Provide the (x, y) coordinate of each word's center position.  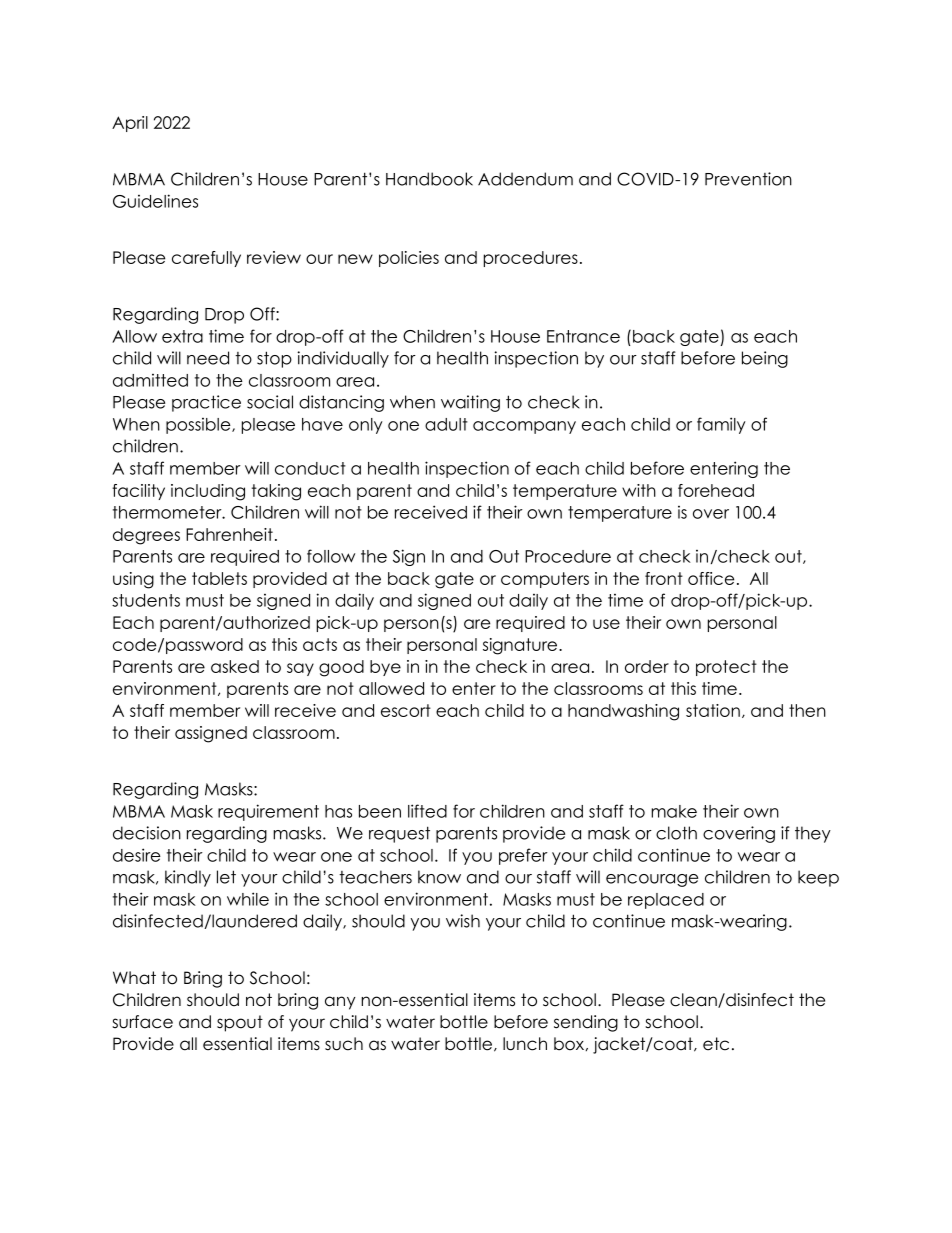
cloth (676, 833)
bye (385, 668)
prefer (523, 856)
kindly (188, 878)
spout (240, 1023)
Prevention (748, 179)
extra (182, 336)
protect (726, 668)
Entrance (583, 336)
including (208, 492)
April (130, 124)
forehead (716, 490)
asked (235, 666)
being (765, 359)
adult (446, 424)
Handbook (429, 179)
